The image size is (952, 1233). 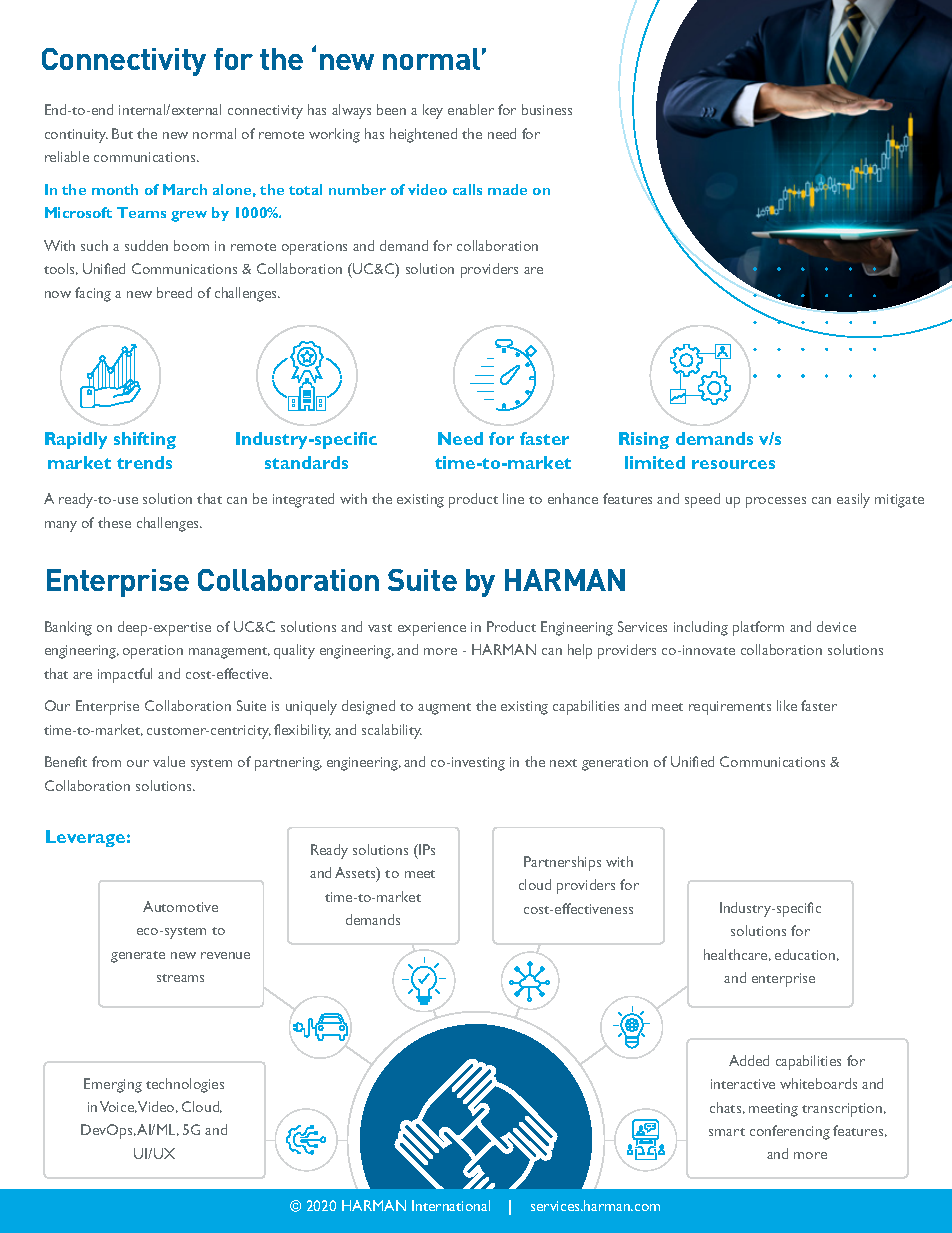 What do you see at coordinates (513, 498) in the document?
I see `line` at bounding box center [513, 498].
